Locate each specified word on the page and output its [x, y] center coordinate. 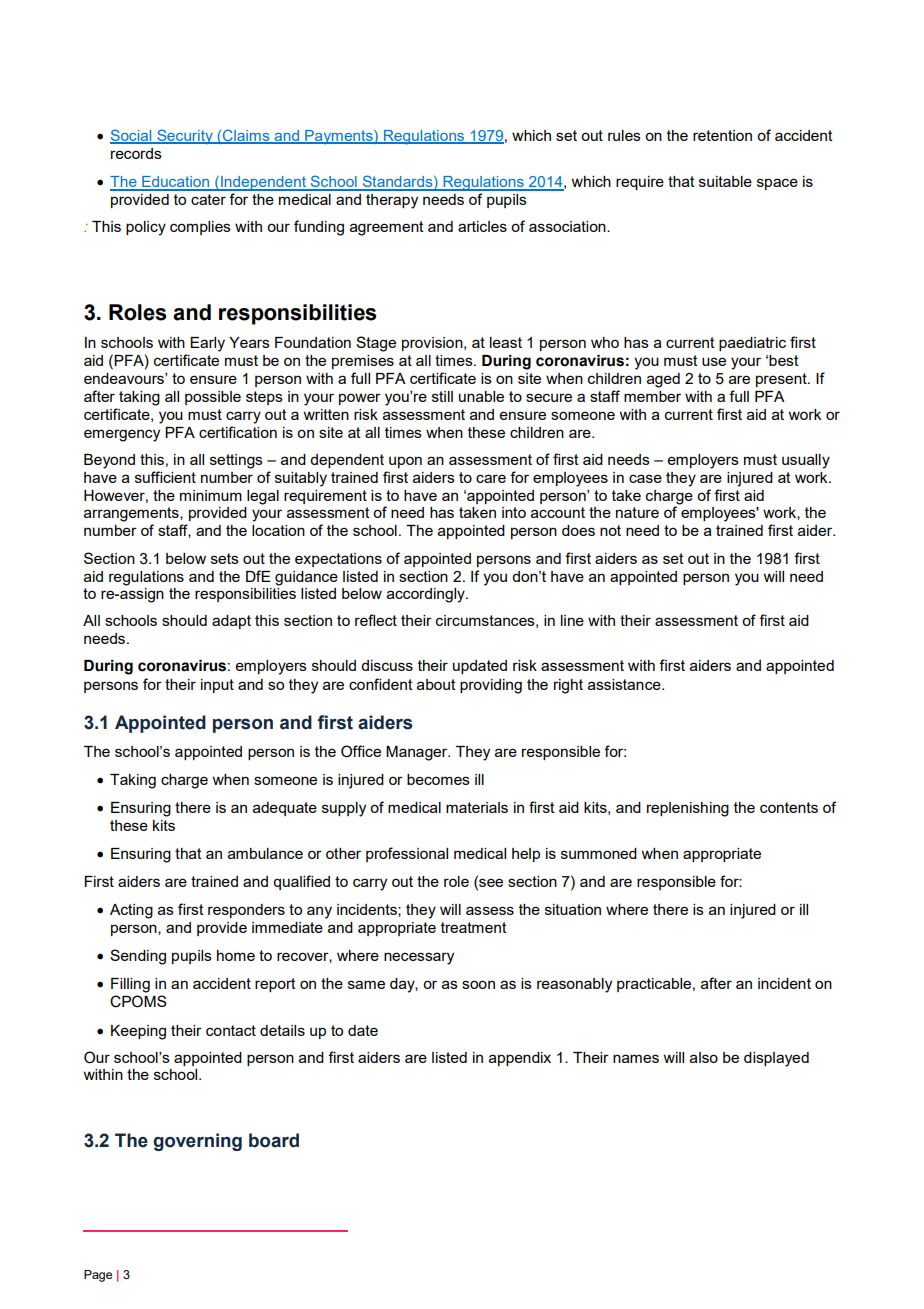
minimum [211, 495]
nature [637, 512]
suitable [725, 181]
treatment [474, 927]
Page [98, 1276]
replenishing [688, 809]
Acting [131, 911]
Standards [397, 182]
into [514, 512]
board [274, 1140]
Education [175, 183]
